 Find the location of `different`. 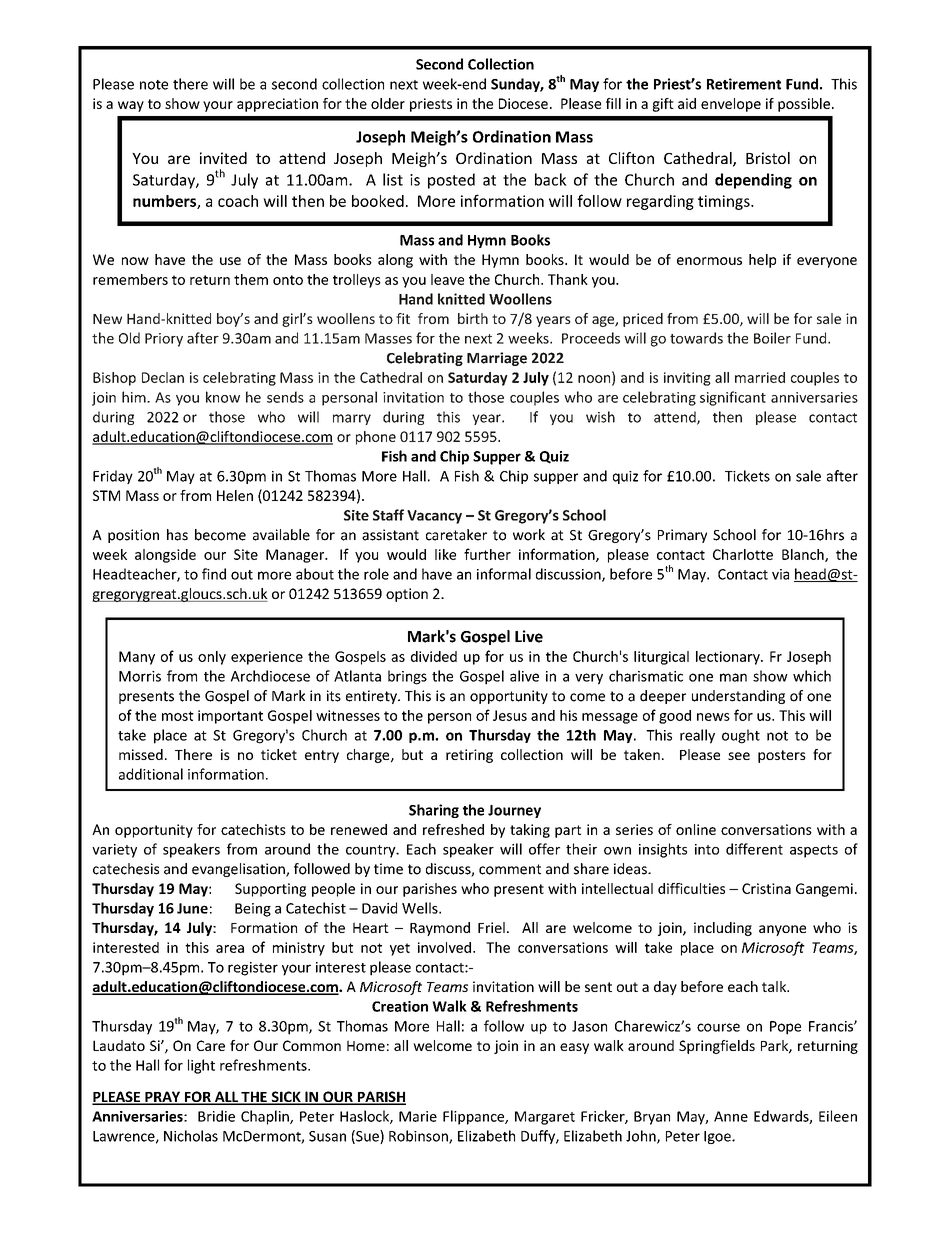

different is located at coordinates (754, 849).
